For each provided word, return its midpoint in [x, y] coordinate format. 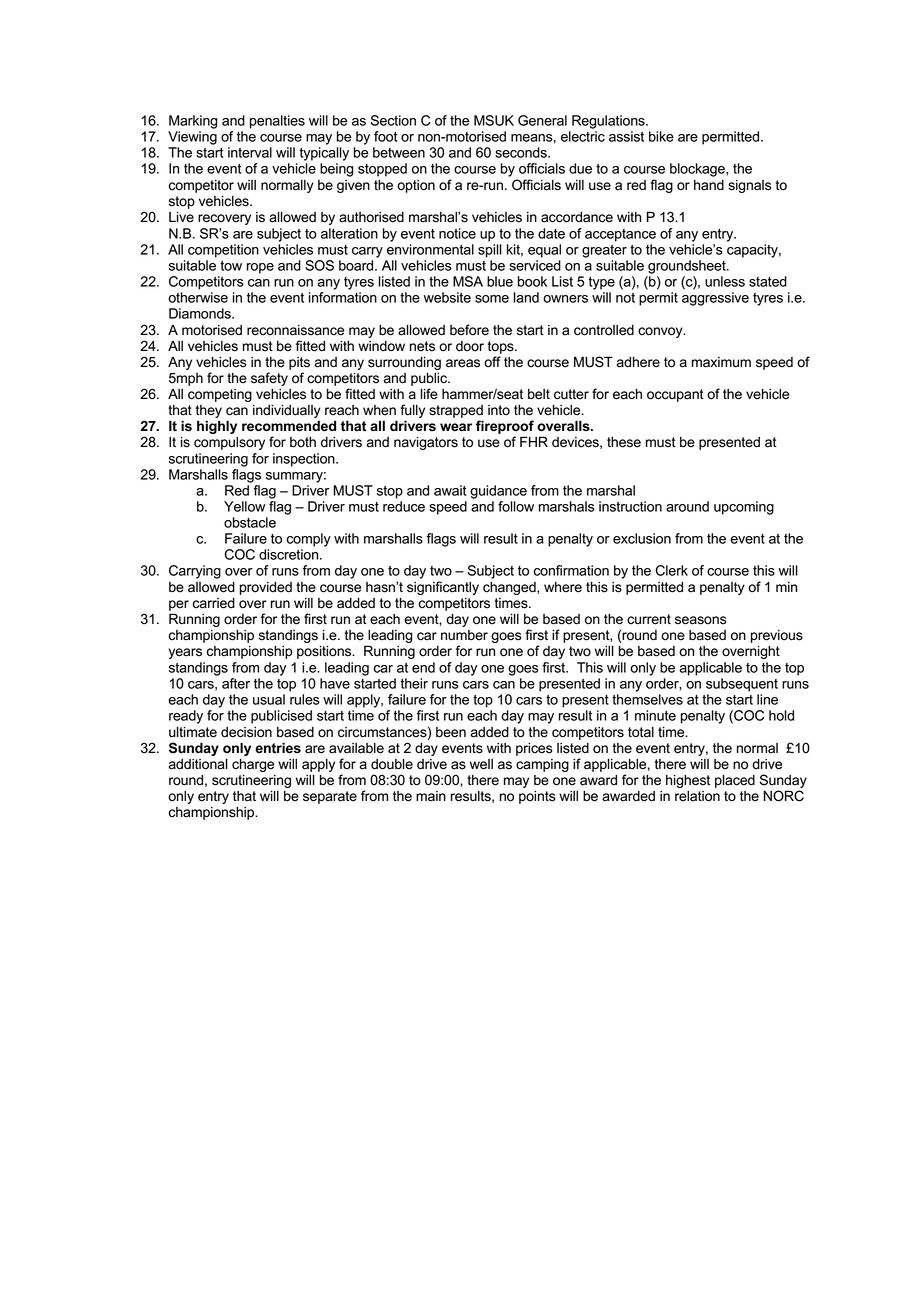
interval [250, 152]
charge [253, 765]
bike [661, 136]
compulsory [229, 443]
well [481, 764]
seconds [522, 152]
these [624, 442]
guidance [498, 492]
